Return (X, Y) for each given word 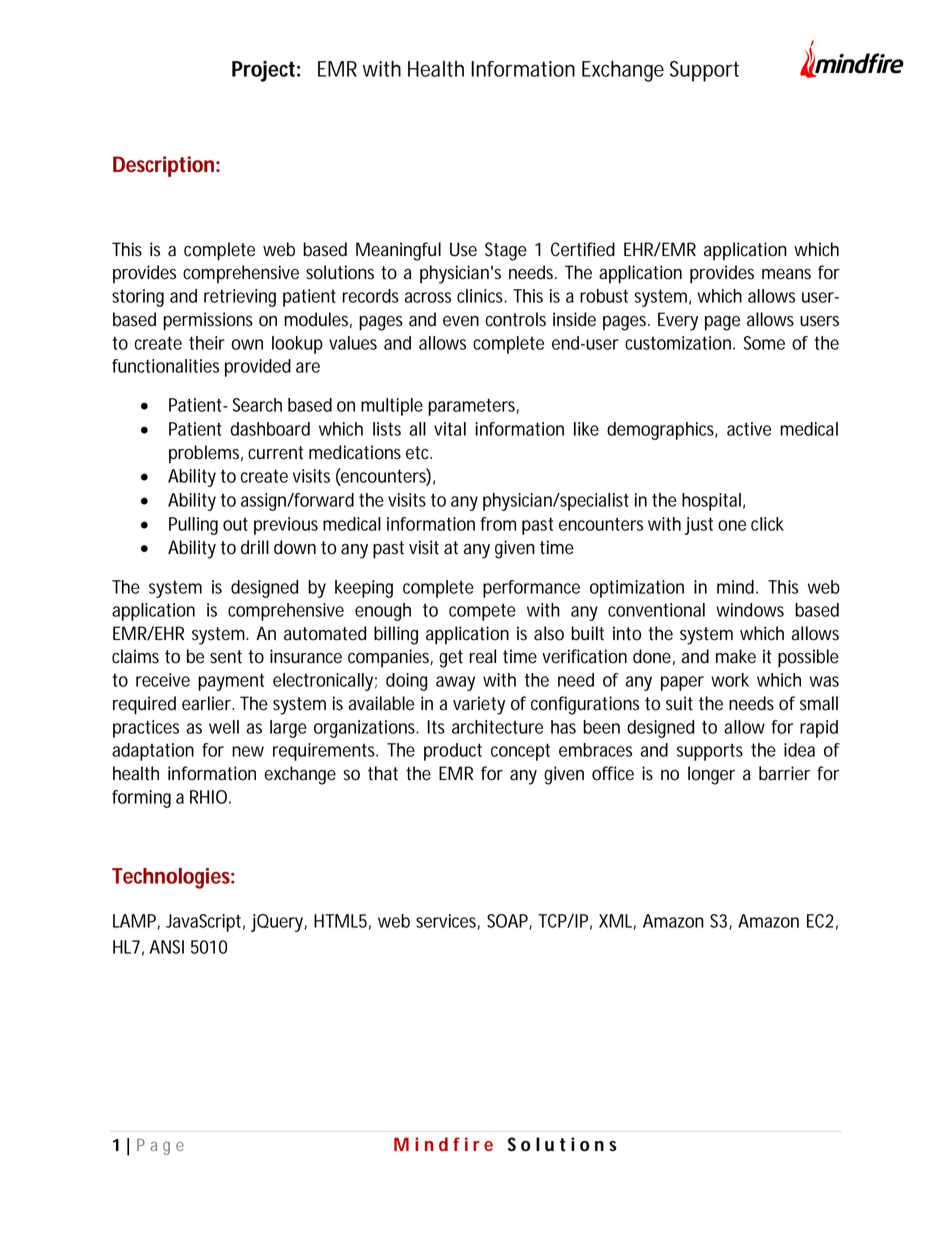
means (786, 274)
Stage (506, 251)
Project (263, 71)
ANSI (166, 947)
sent (226, 657)
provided (258, 368)
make (736, 656)
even (461, 321)
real (483, 656)
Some (764, 343)
